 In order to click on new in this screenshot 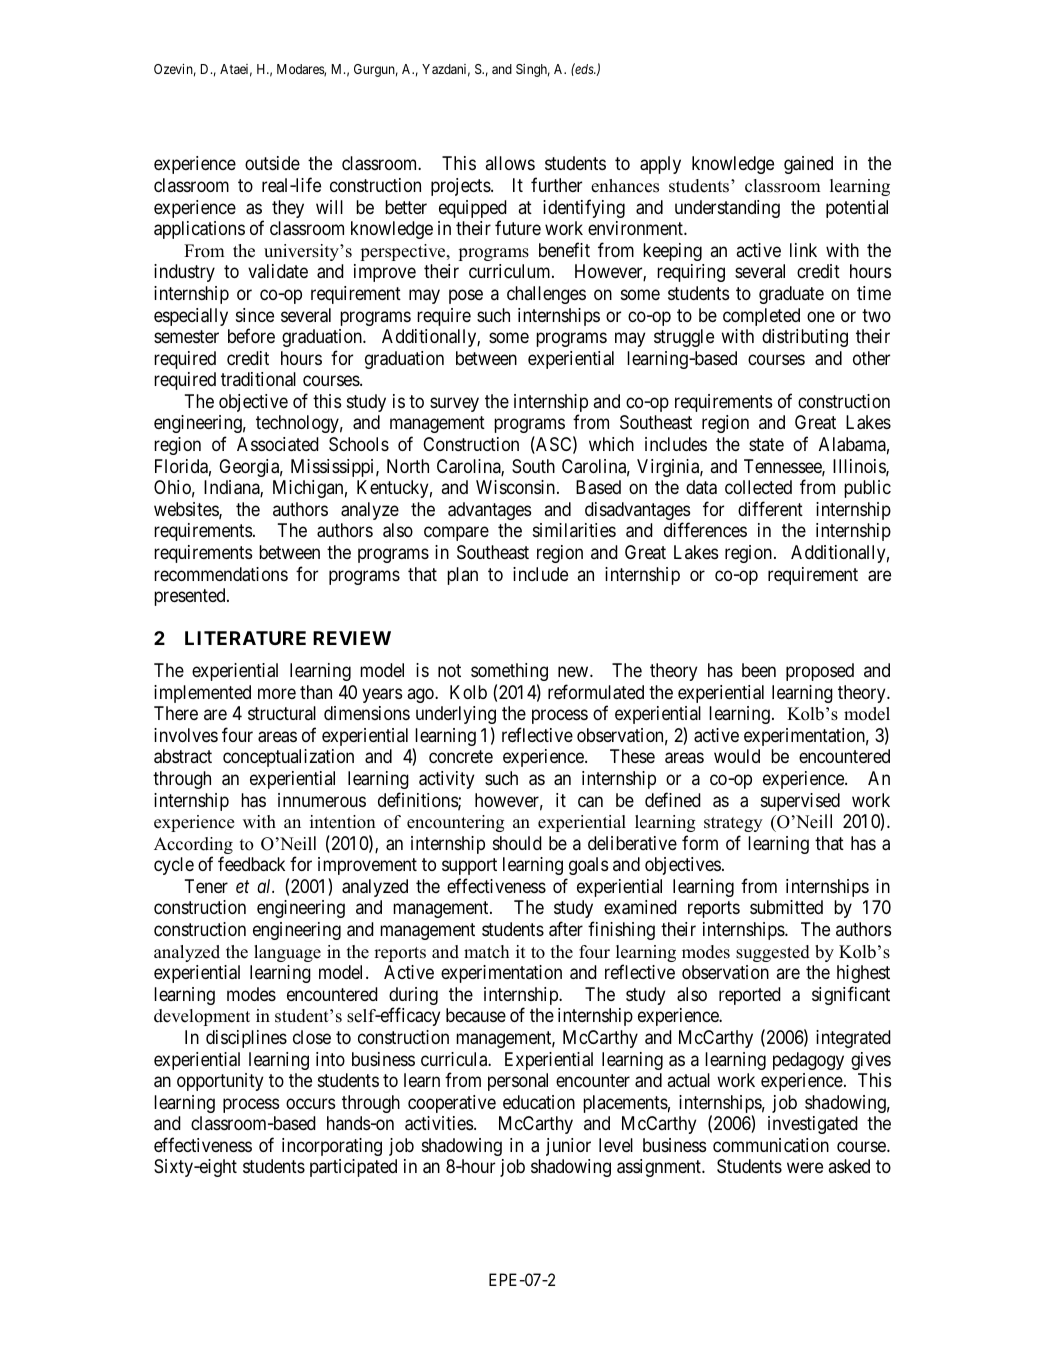, I will do `click(574, 671)`.
